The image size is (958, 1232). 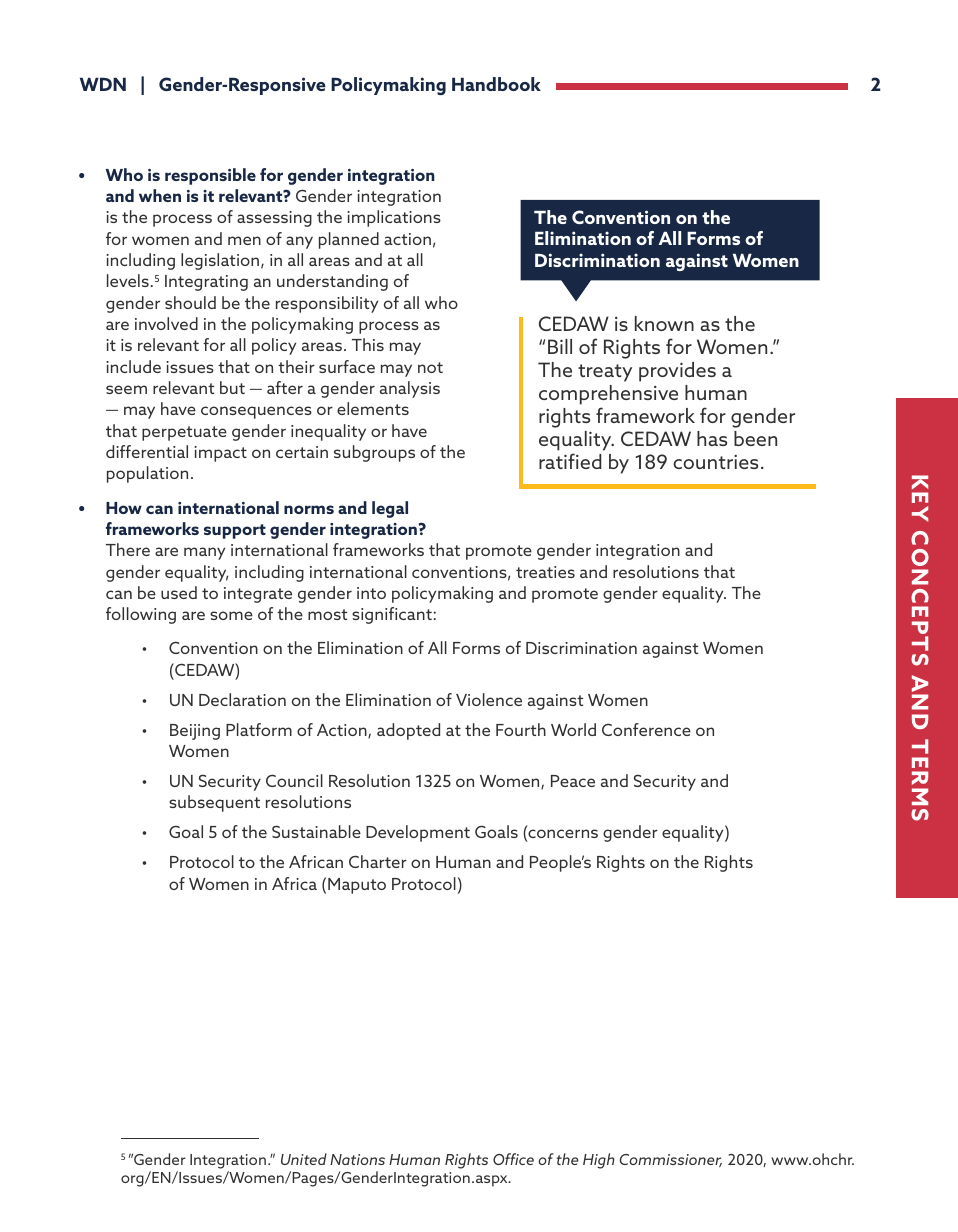 I want to click on United, so click(x=304, y=1159).
